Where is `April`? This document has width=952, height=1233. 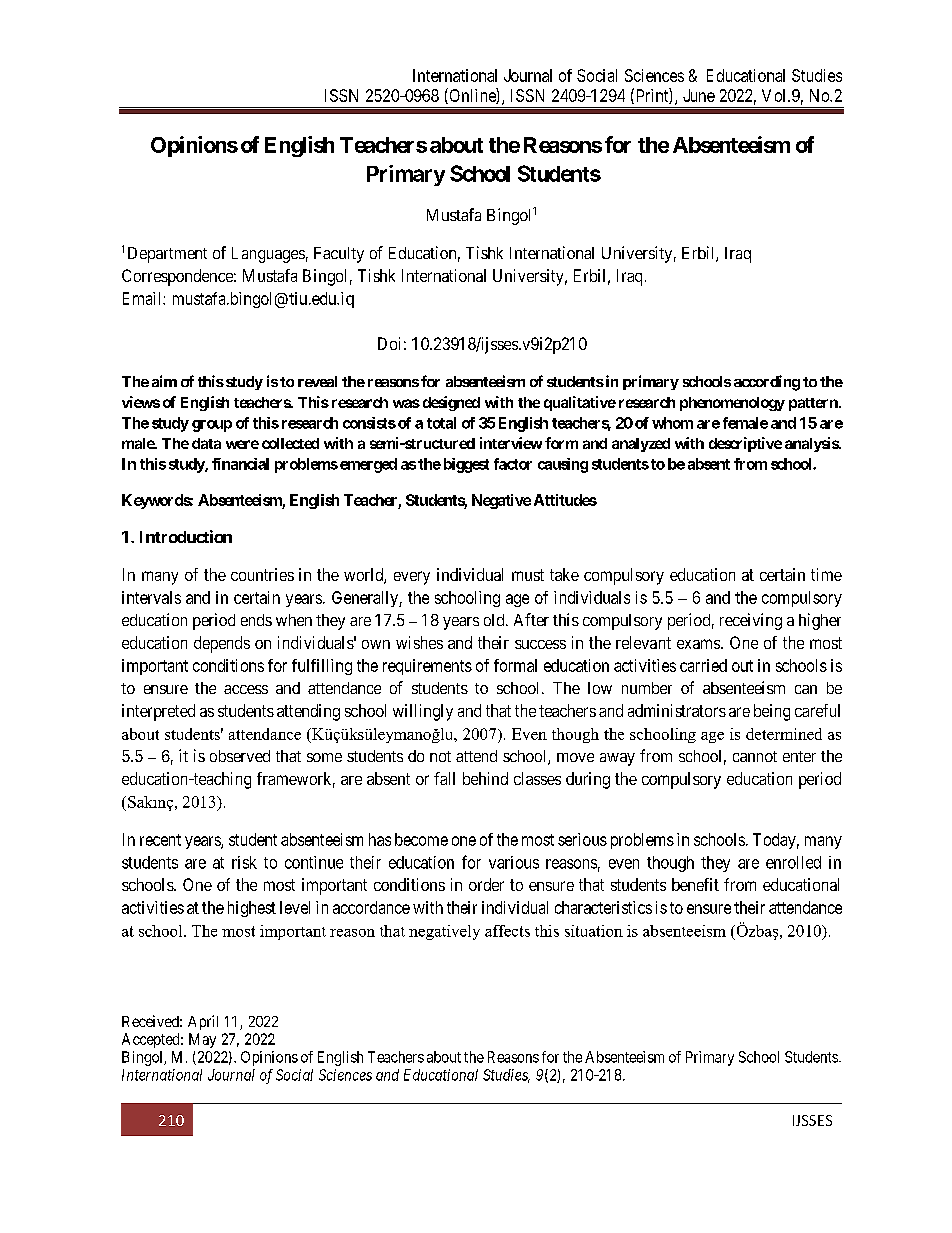 April is located at coordinates (203, 1022).
